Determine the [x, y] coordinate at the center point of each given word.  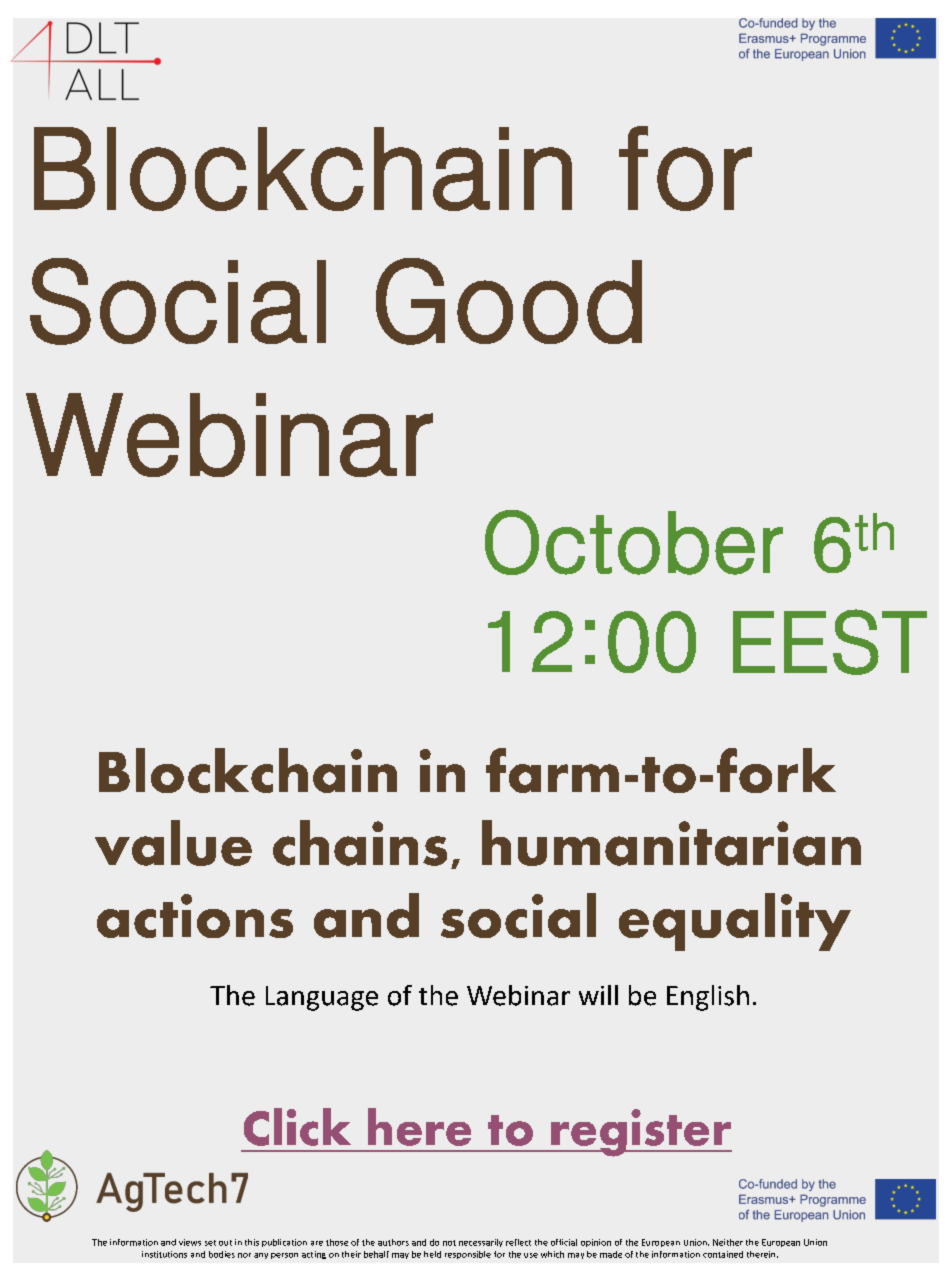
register [640, 1133]
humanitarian [671, 843]
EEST [830, 642]
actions [195, 916]
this [252, 1242]
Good [509, 301]
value [173, 843]
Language [322, 998]
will [598, 995]
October [634, 542]
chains [360, 843]
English [708, 998]
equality [735, 922]
